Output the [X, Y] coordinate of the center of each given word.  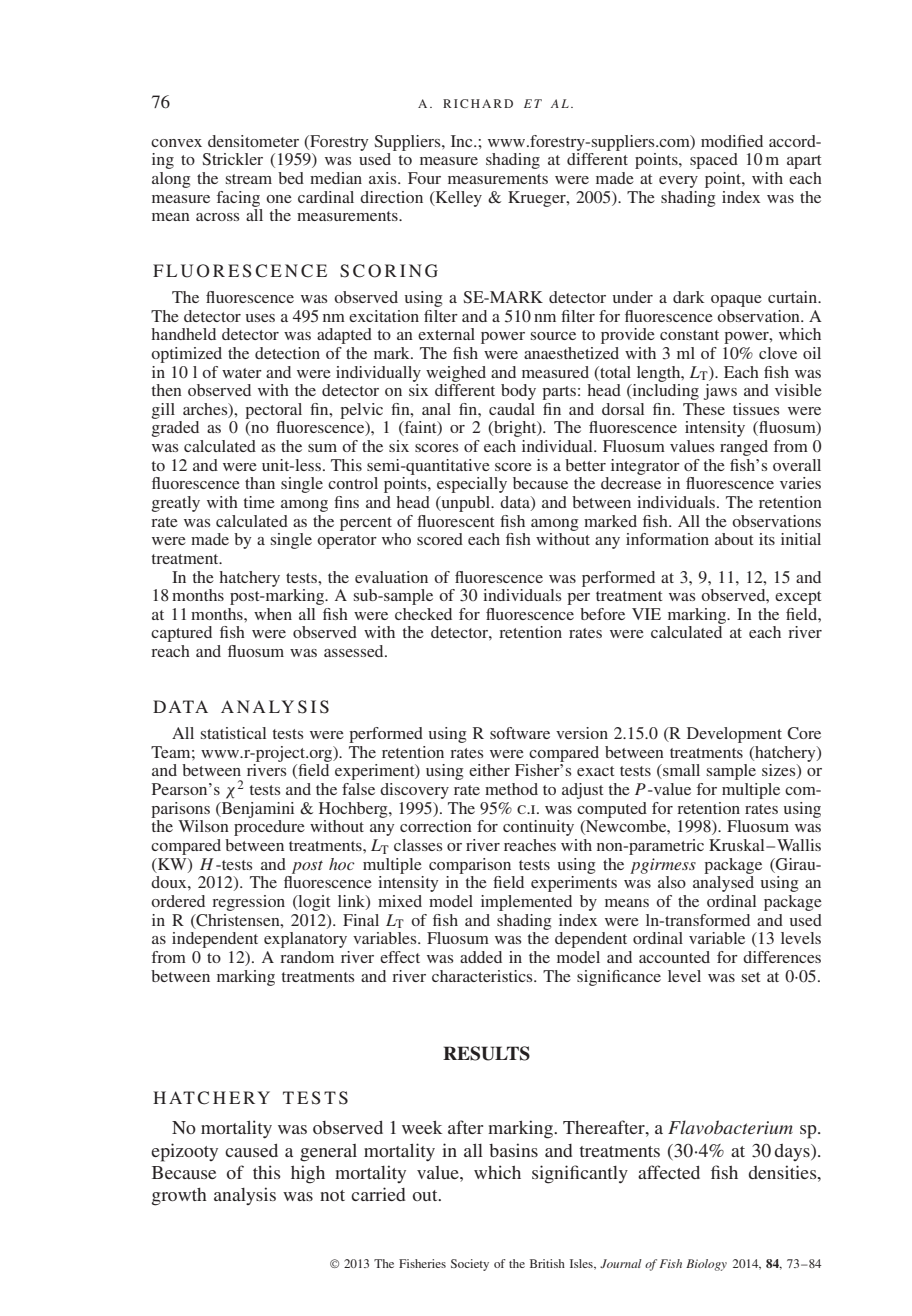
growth [179, 1197]
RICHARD [478, 103]
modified [732, 141]
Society [470, 1265]
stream [249, 179]
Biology [706, 1265]
